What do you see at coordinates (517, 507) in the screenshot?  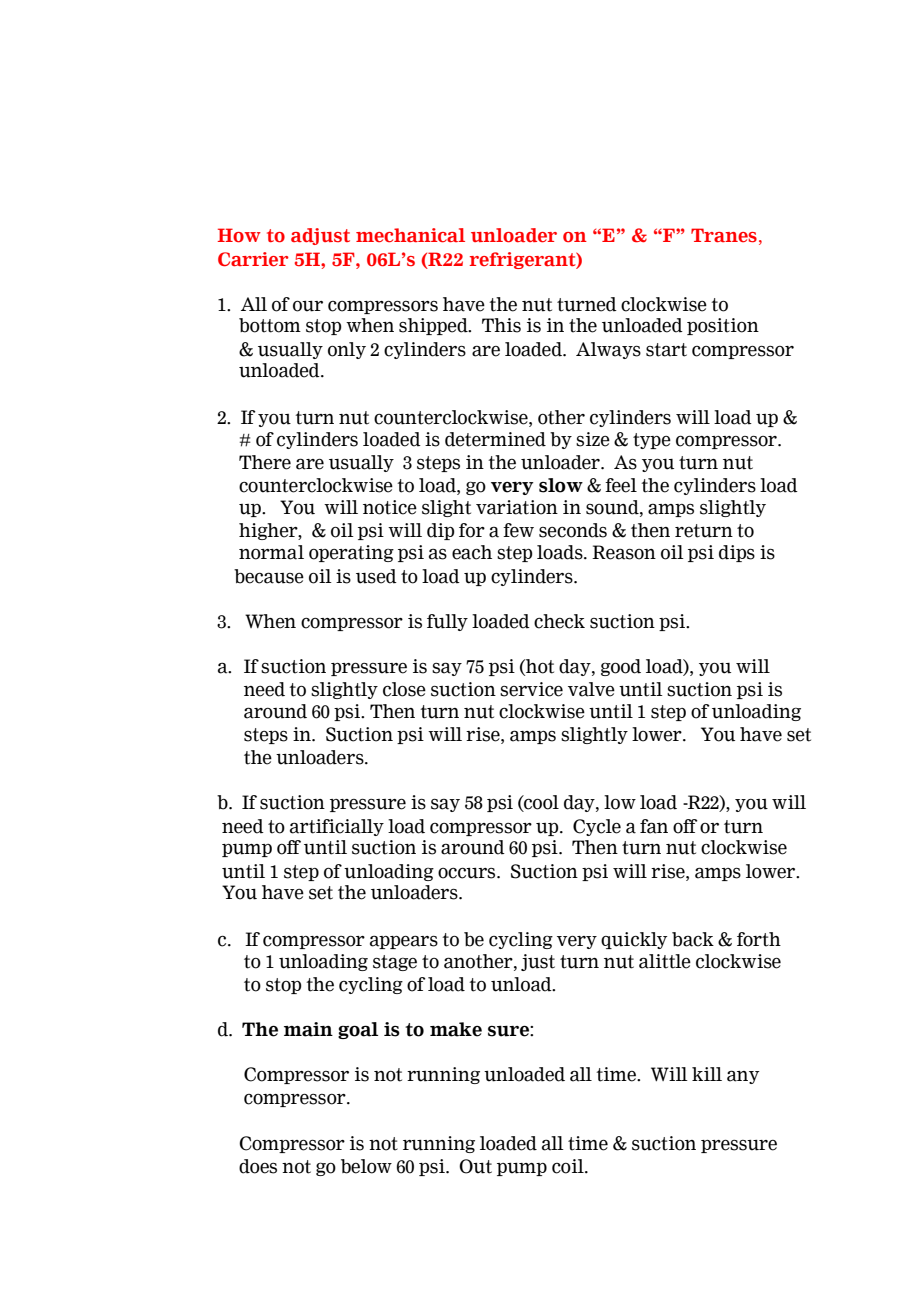 I see `variation` at bounding box center [517, 507].
